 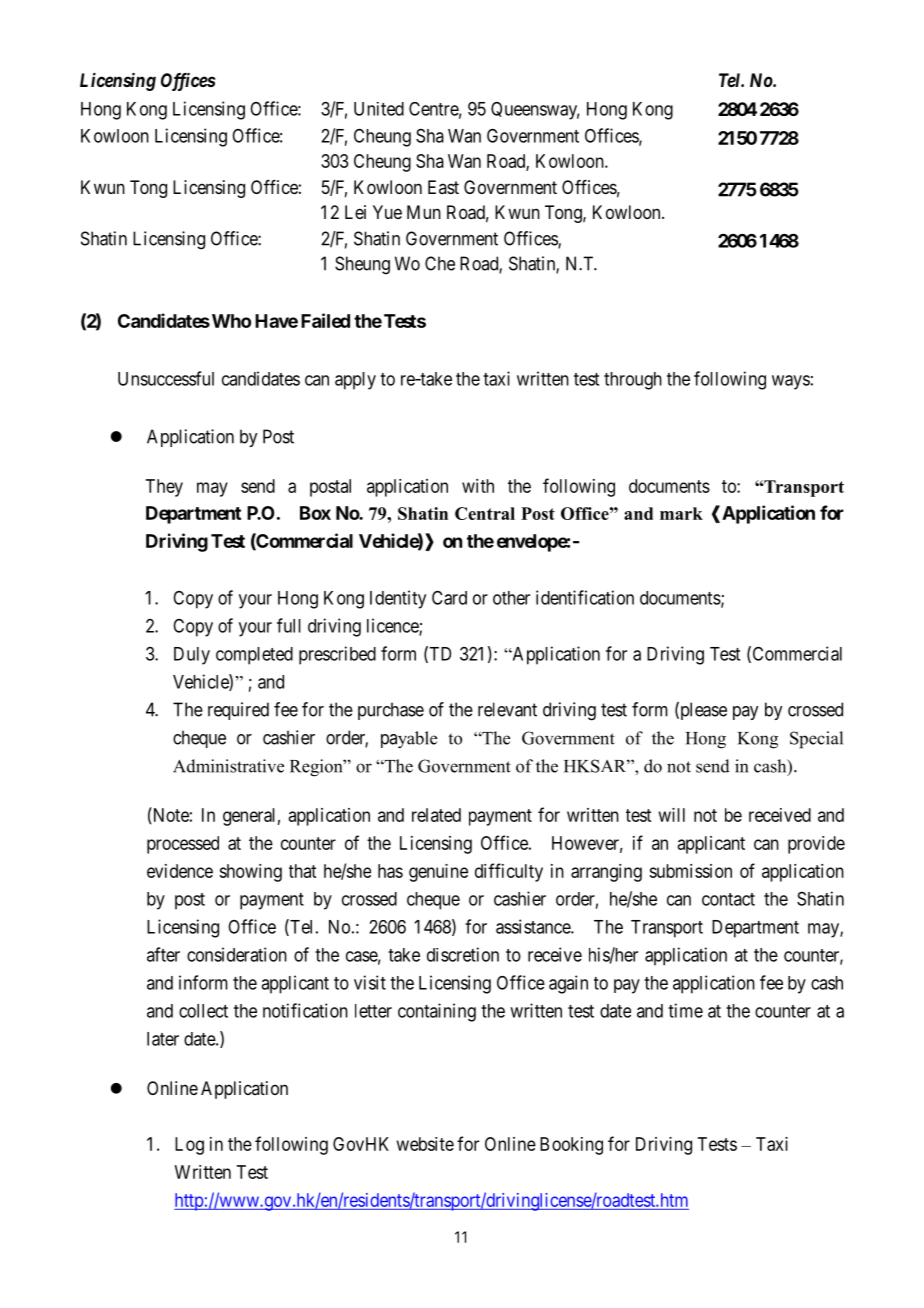 I want to click on United, so click(x=379, y=109).
